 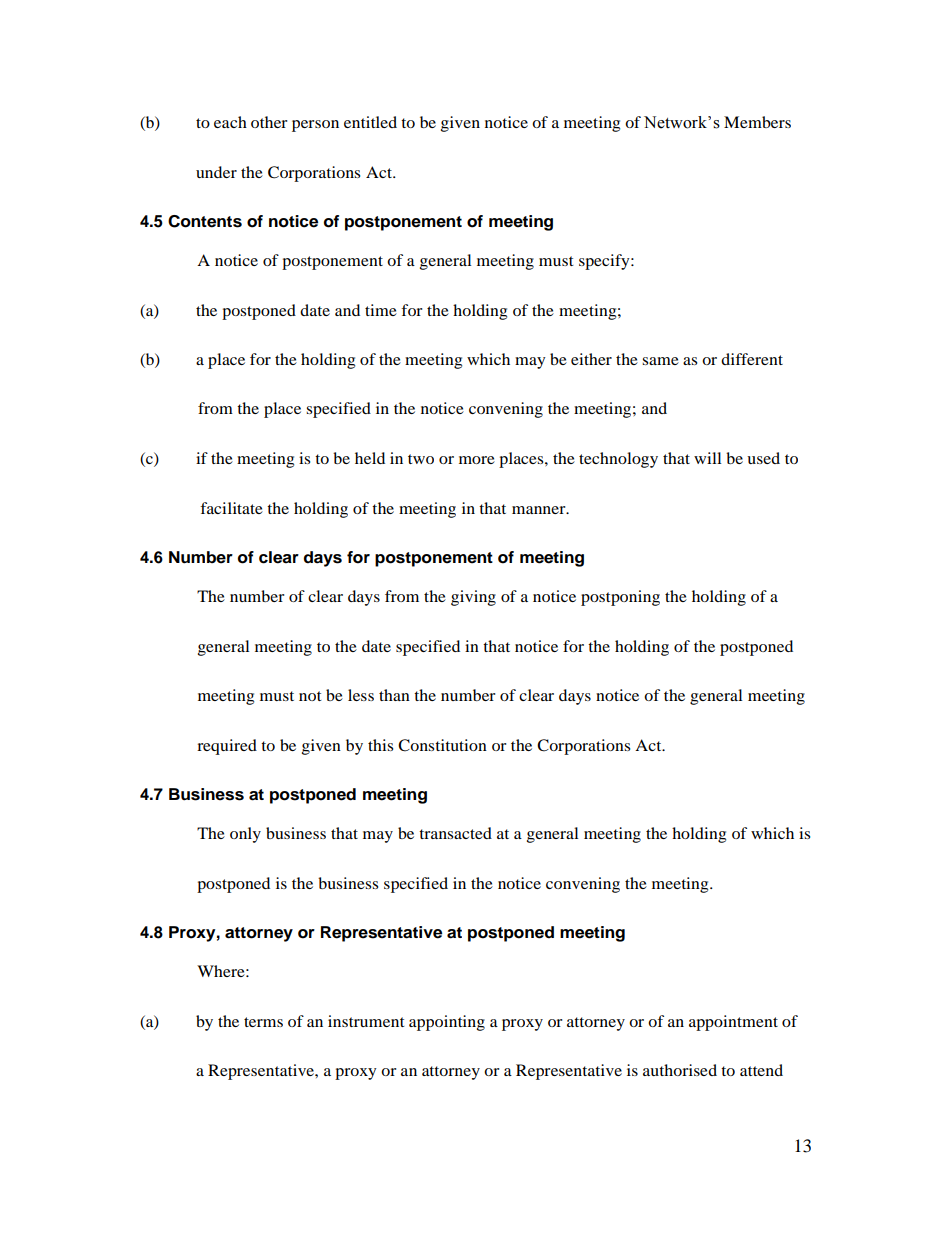 I want to click on Members, so click(x=757, y=122).
